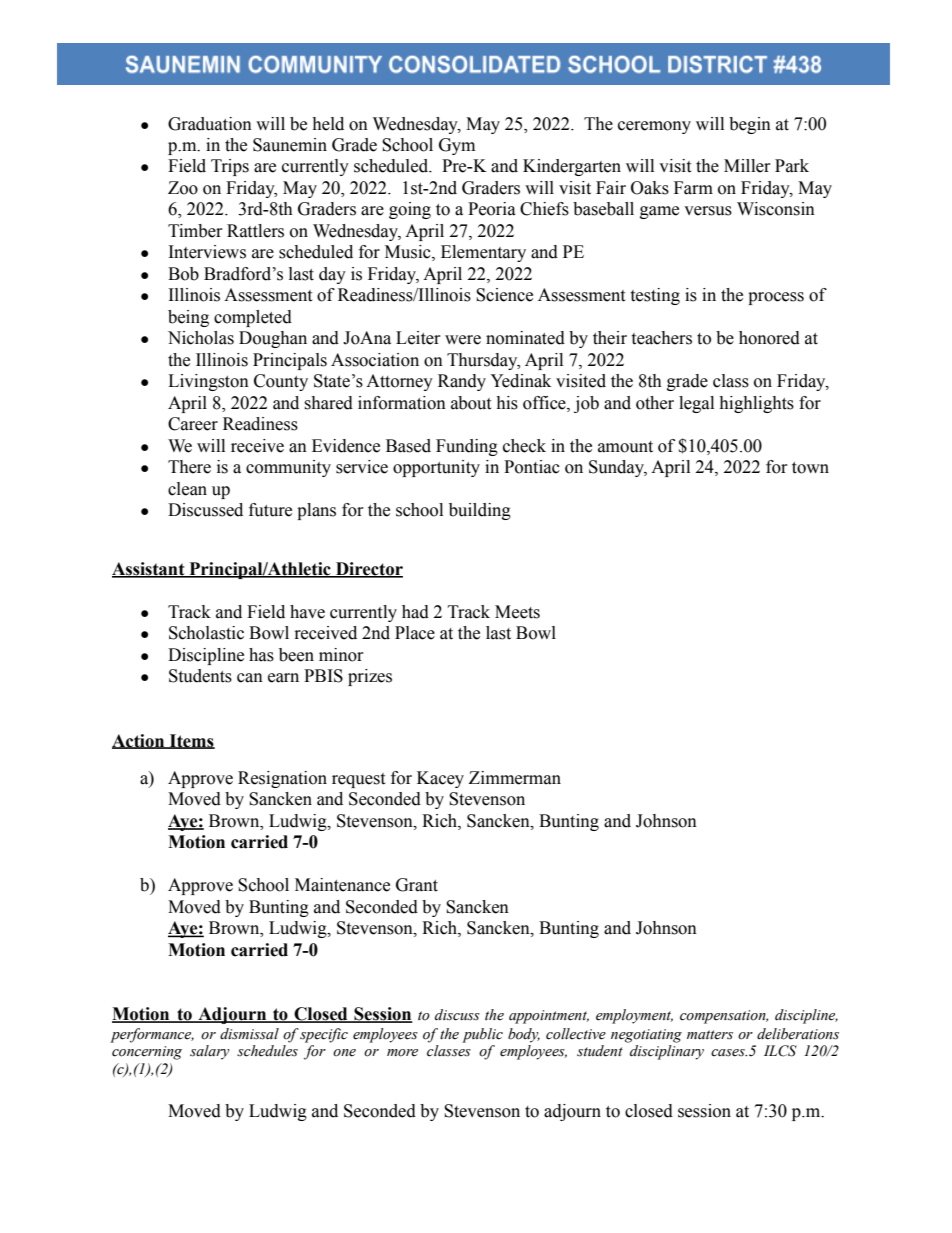 The image size is (952, 1233). What do you see at coordinates (810, 468) in the image?
I see `town` at bounding box center [810, 468].
